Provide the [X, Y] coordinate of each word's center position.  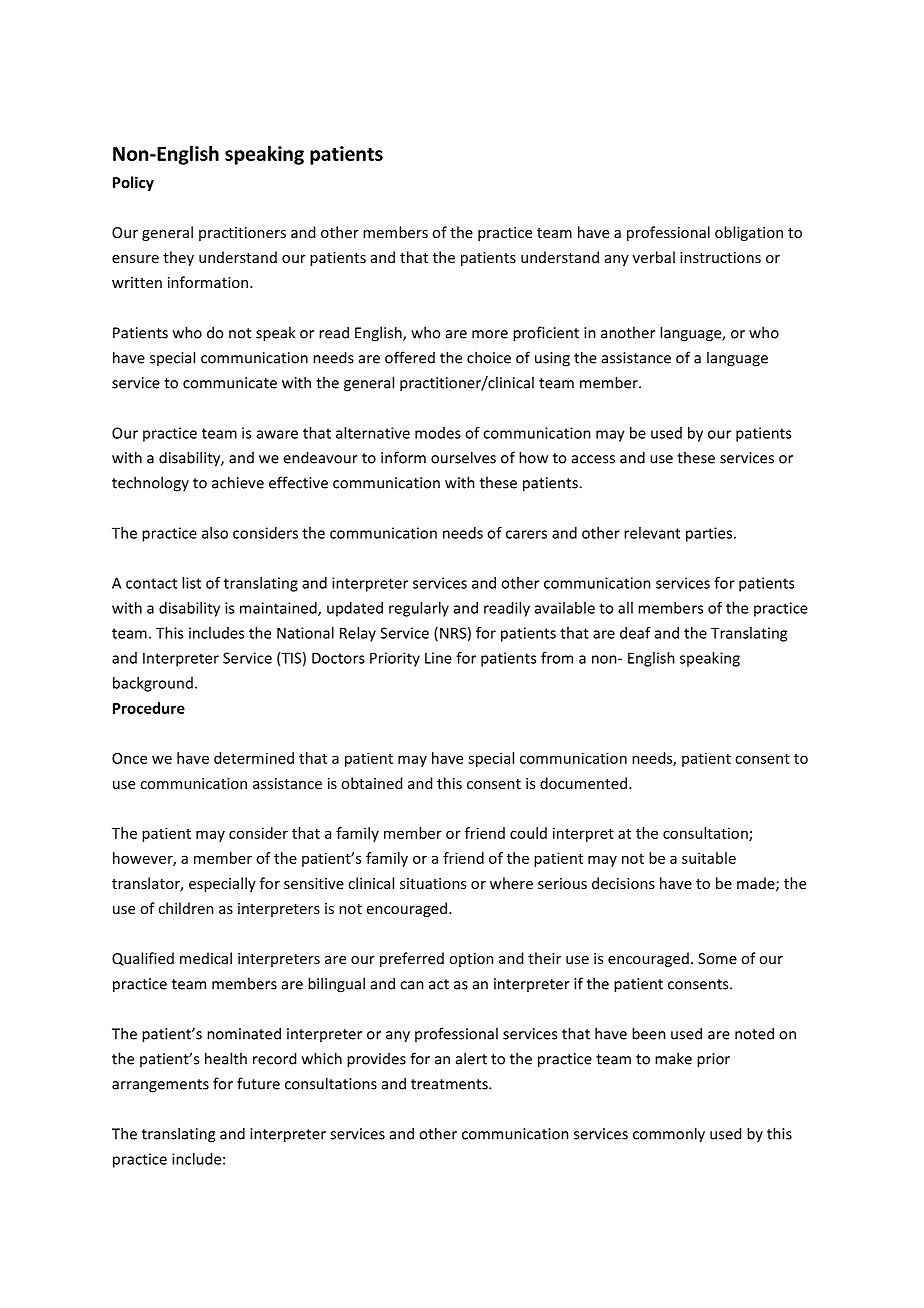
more [490, 334]
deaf [635, 633]
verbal [654, 257]
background [153, 684]
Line [438, 658]
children [186, 908]
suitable [709, 858]
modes [438, 433]
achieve [238, 482]
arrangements [160, 1086]
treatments [450, 1084]
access [593, 459]
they [178, 258]
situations [433, 883]
